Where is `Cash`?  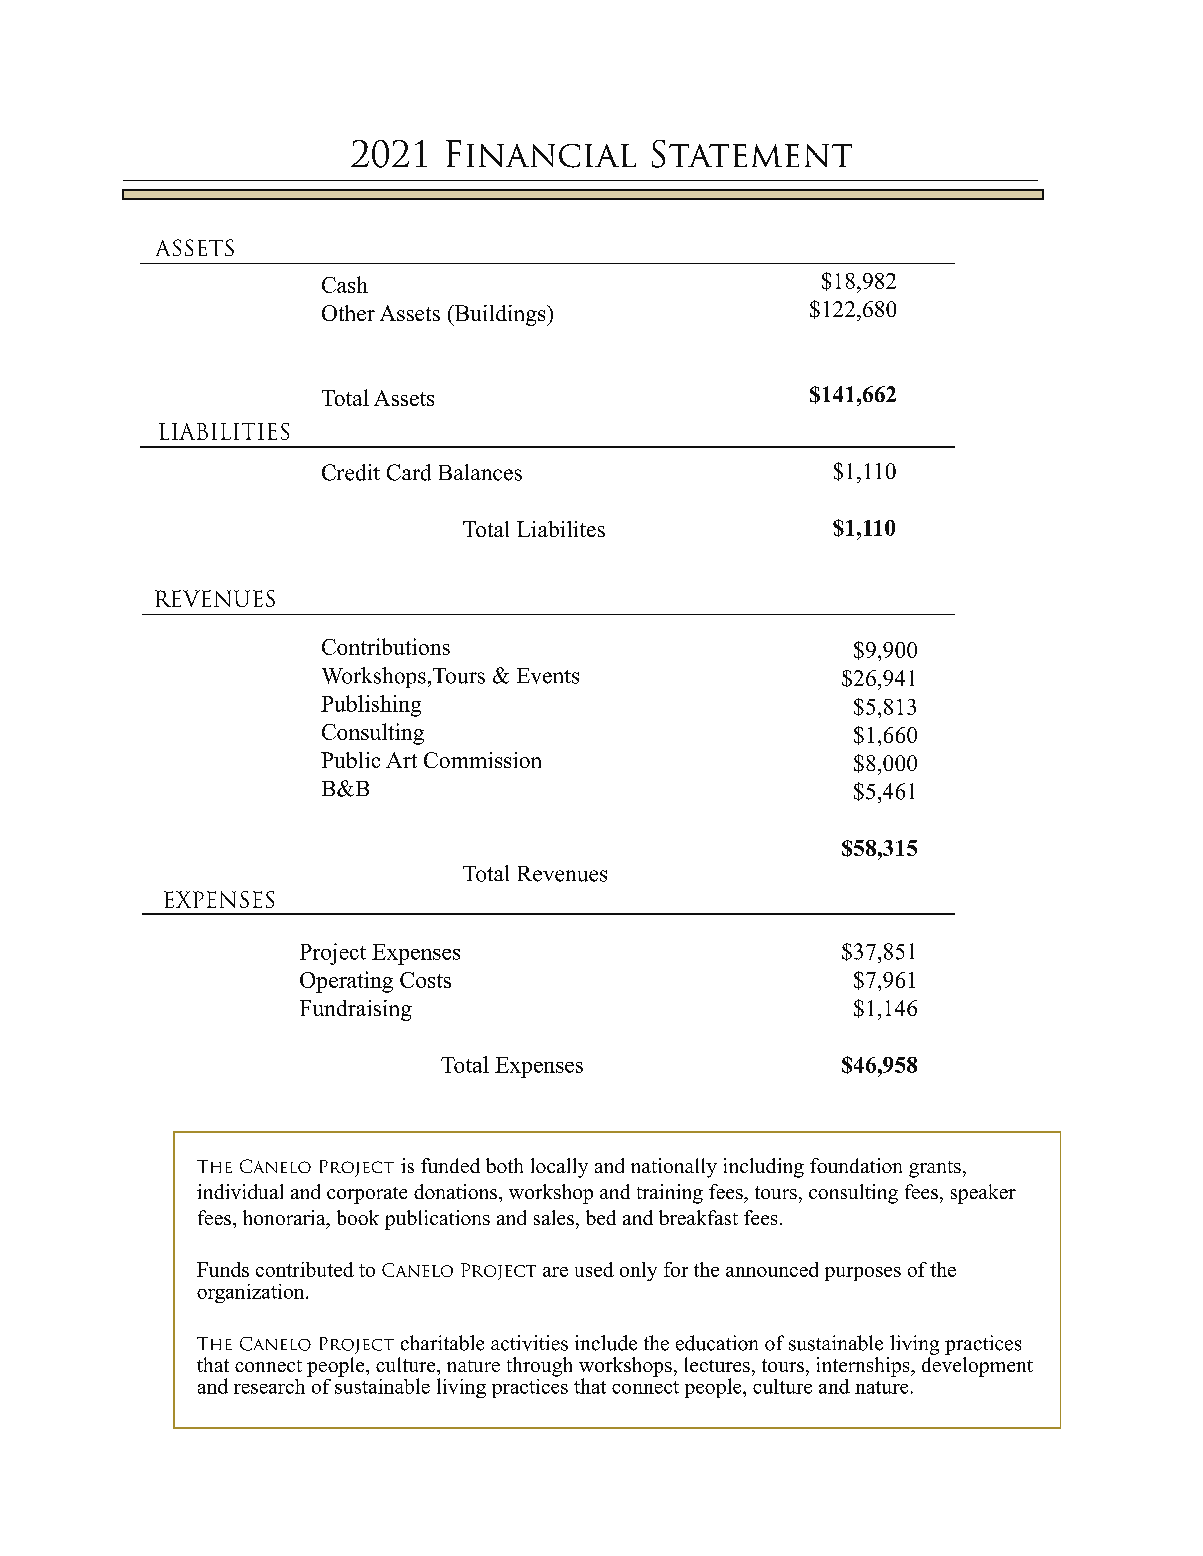 Cash is located at coordinates (345, 284).
